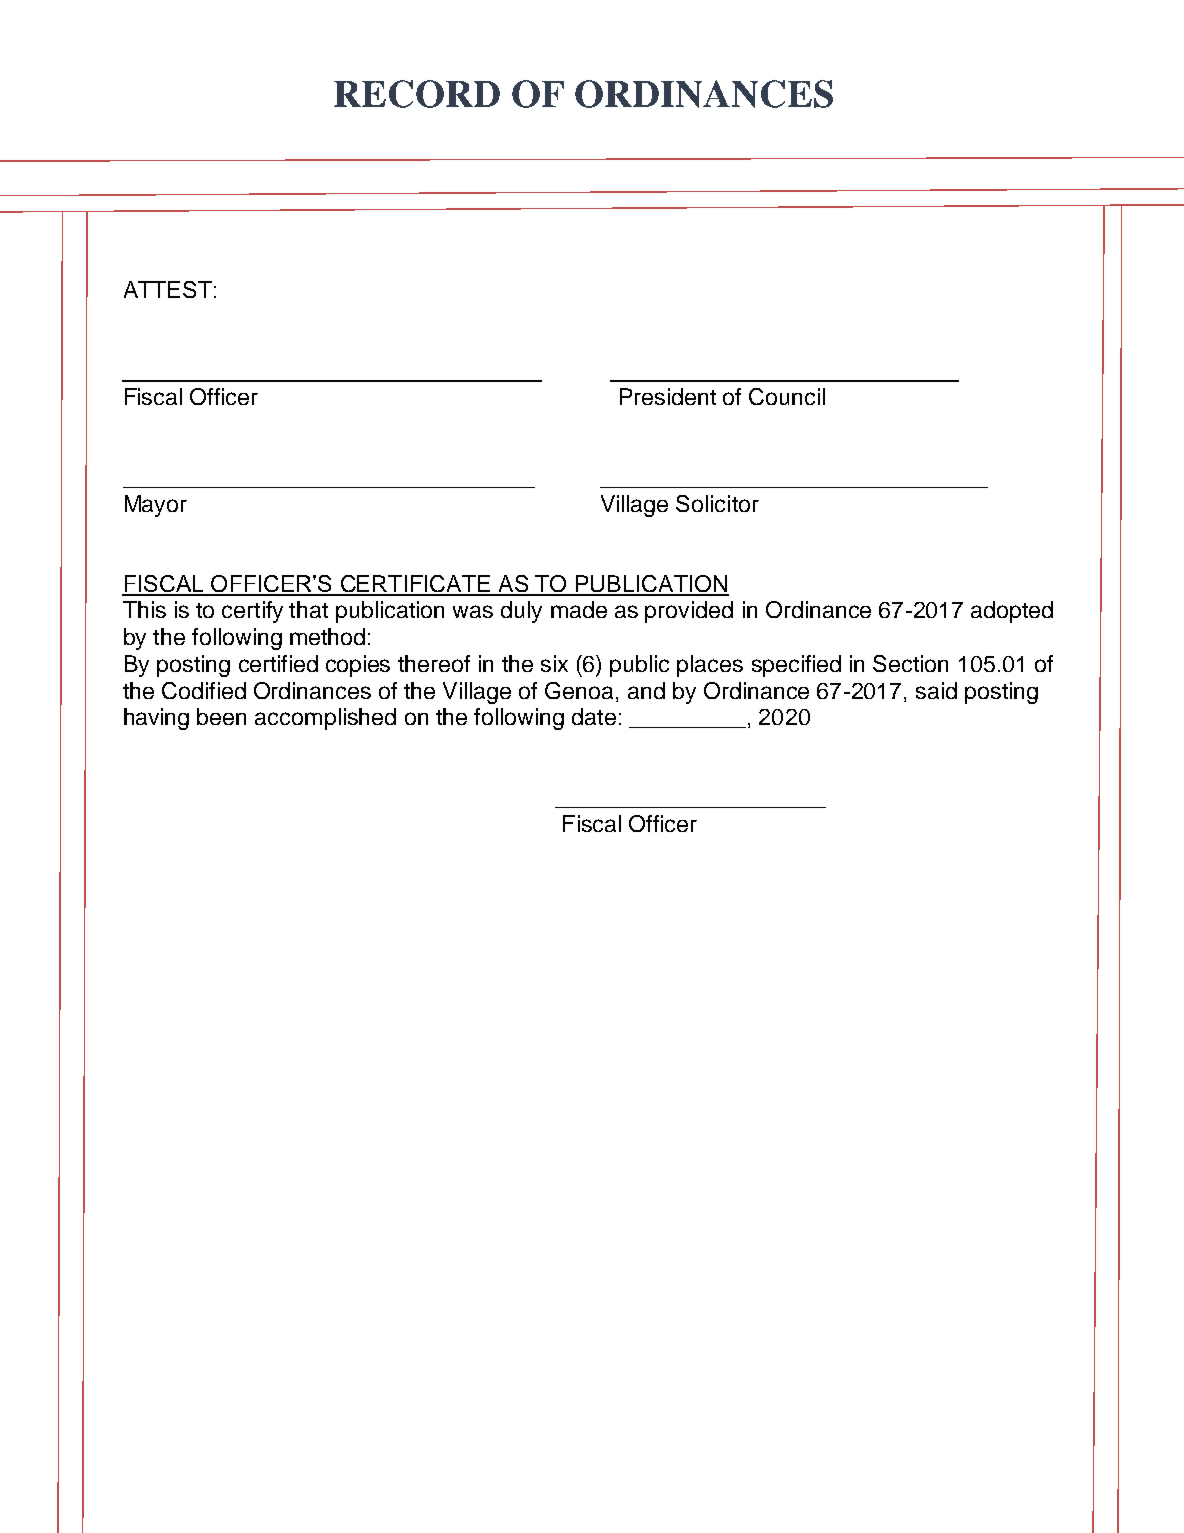 Image resolution: width=1184 pixels, height=1533 pixels. I want to click on Solicitor, so click(717, 503).
